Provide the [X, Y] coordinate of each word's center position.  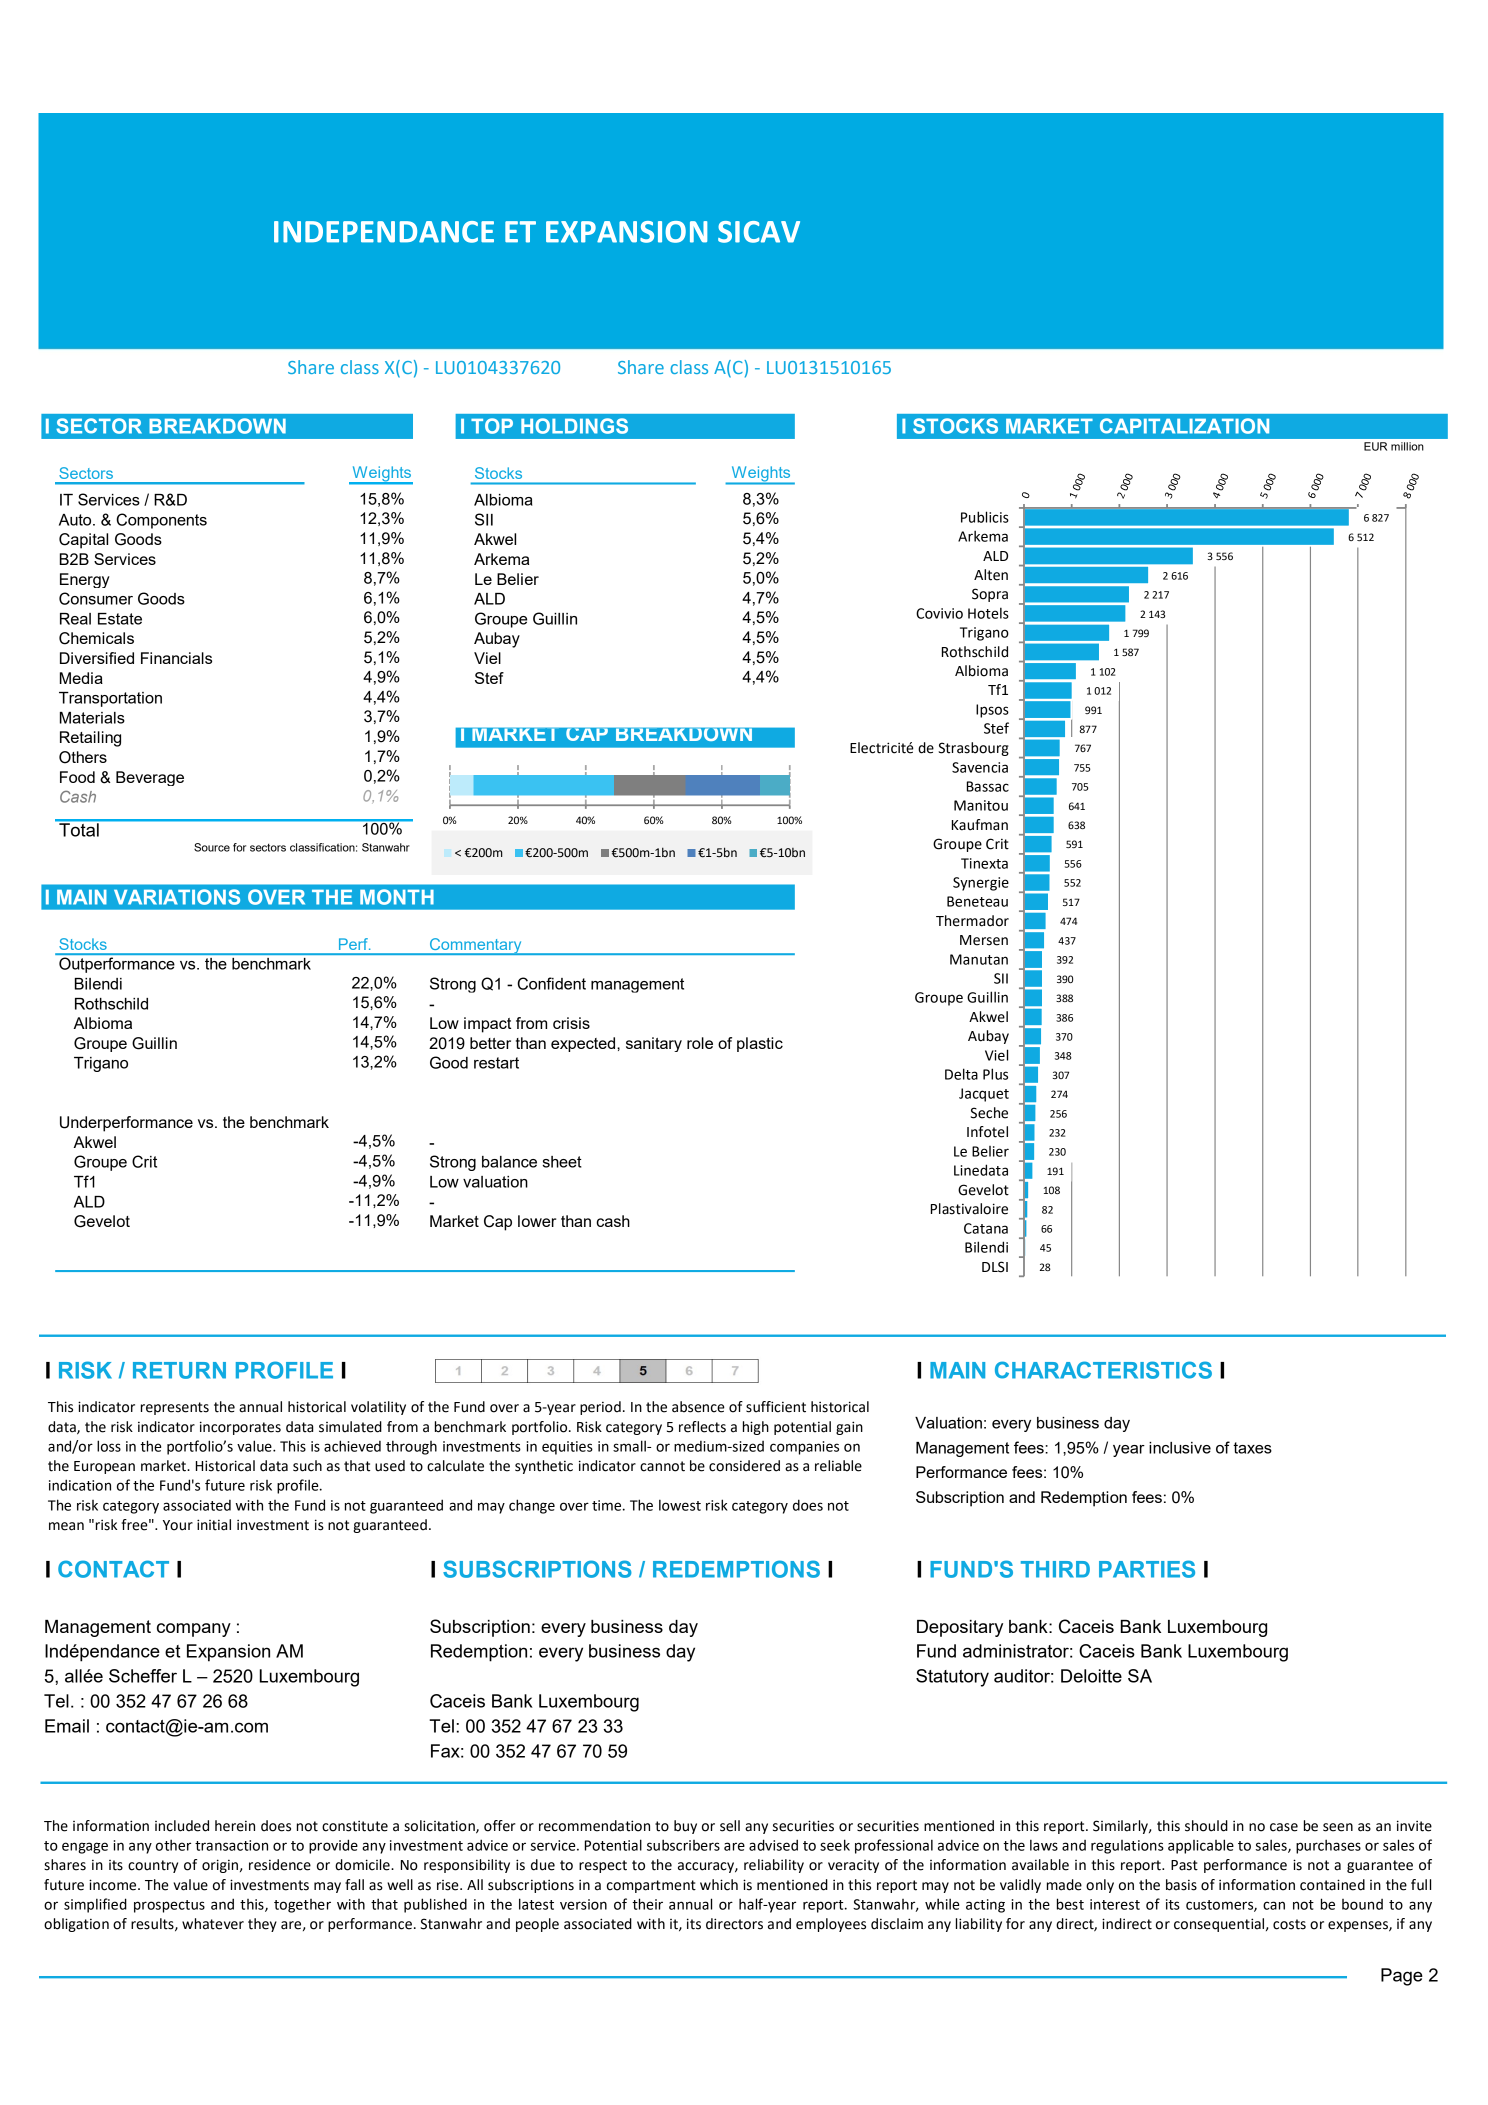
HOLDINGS [574, 426]
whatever [213, 1924]
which [719, 1885]
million [1407, 446]
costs [1289, 1924]
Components [161, 521]
